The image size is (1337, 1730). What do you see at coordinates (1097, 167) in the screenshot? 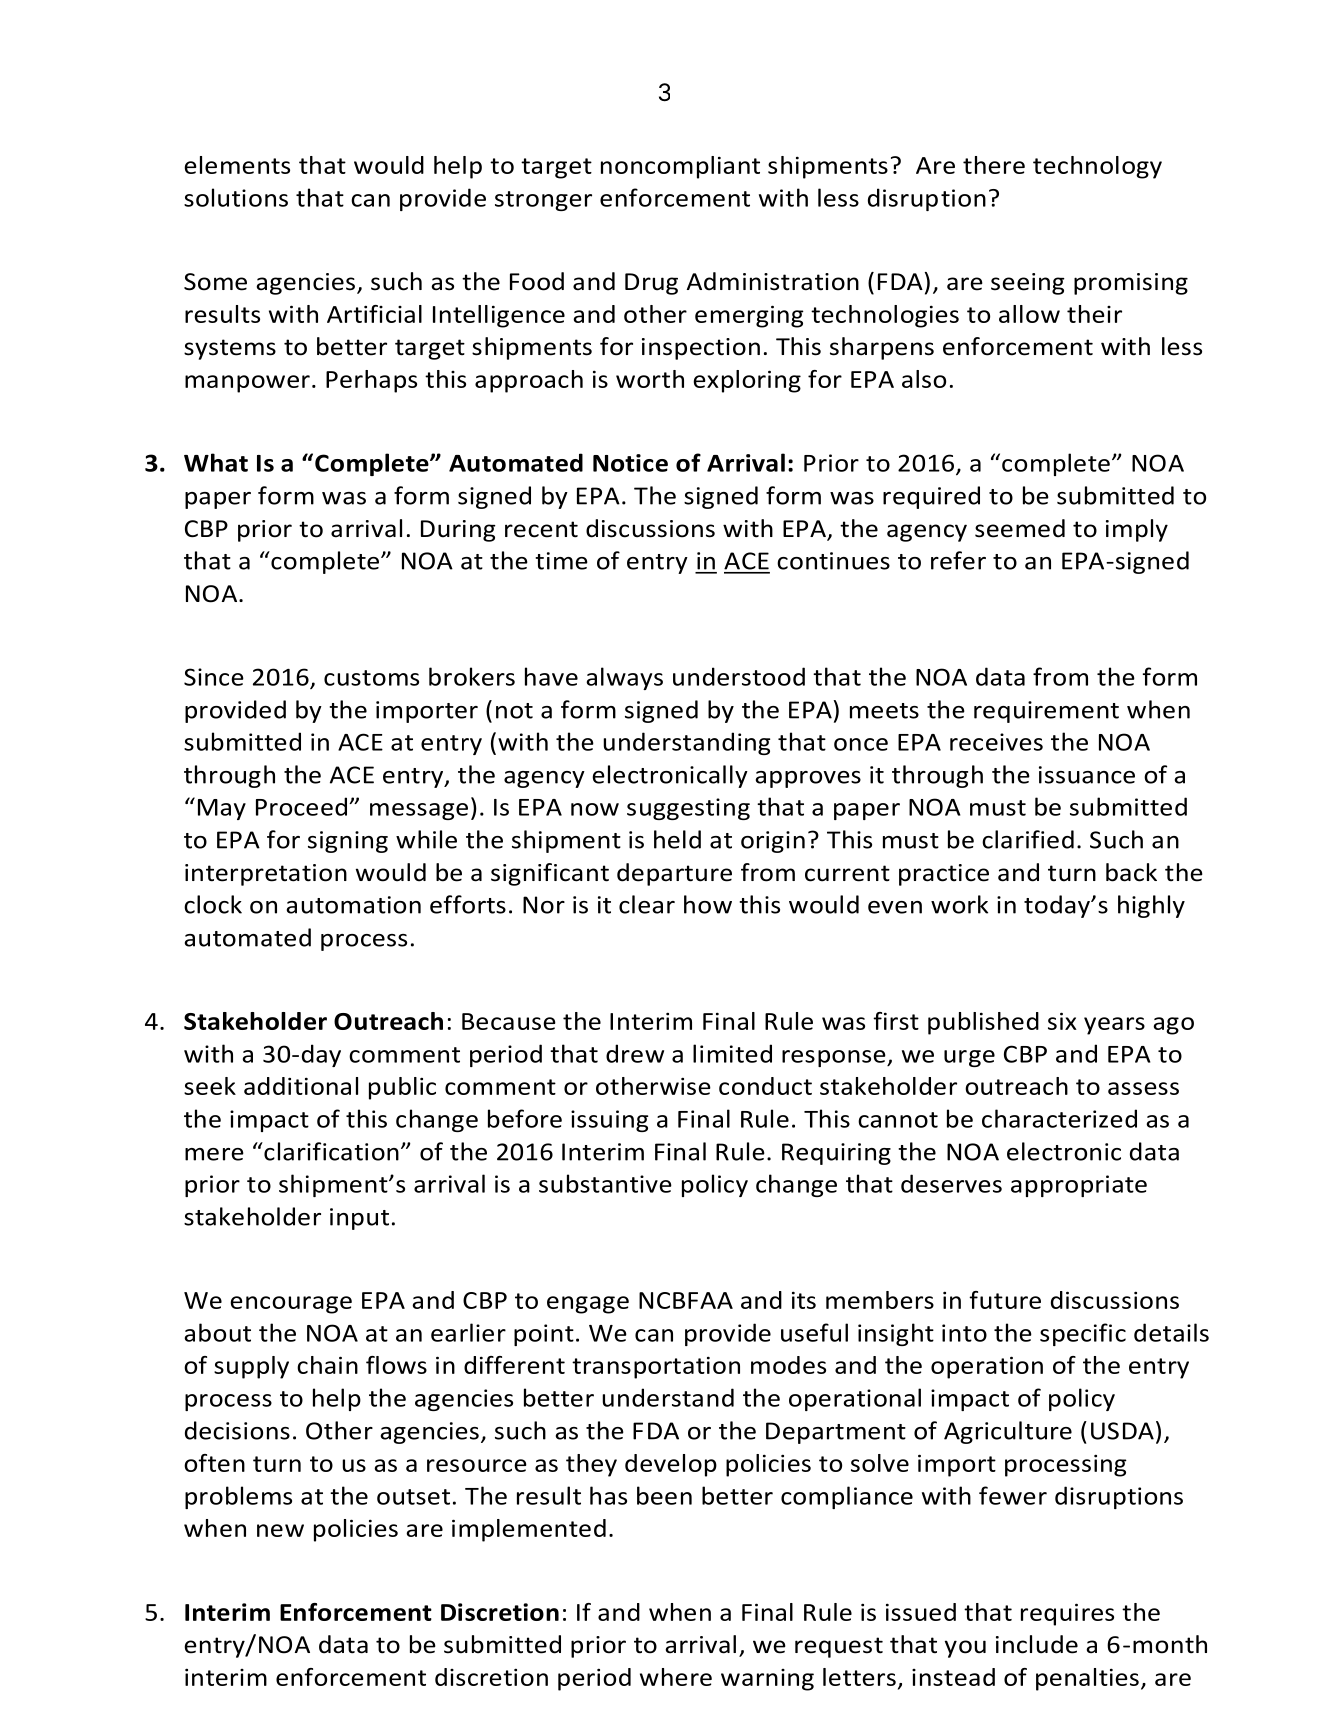
I see `technology` at bounding box center [1097, 167].
